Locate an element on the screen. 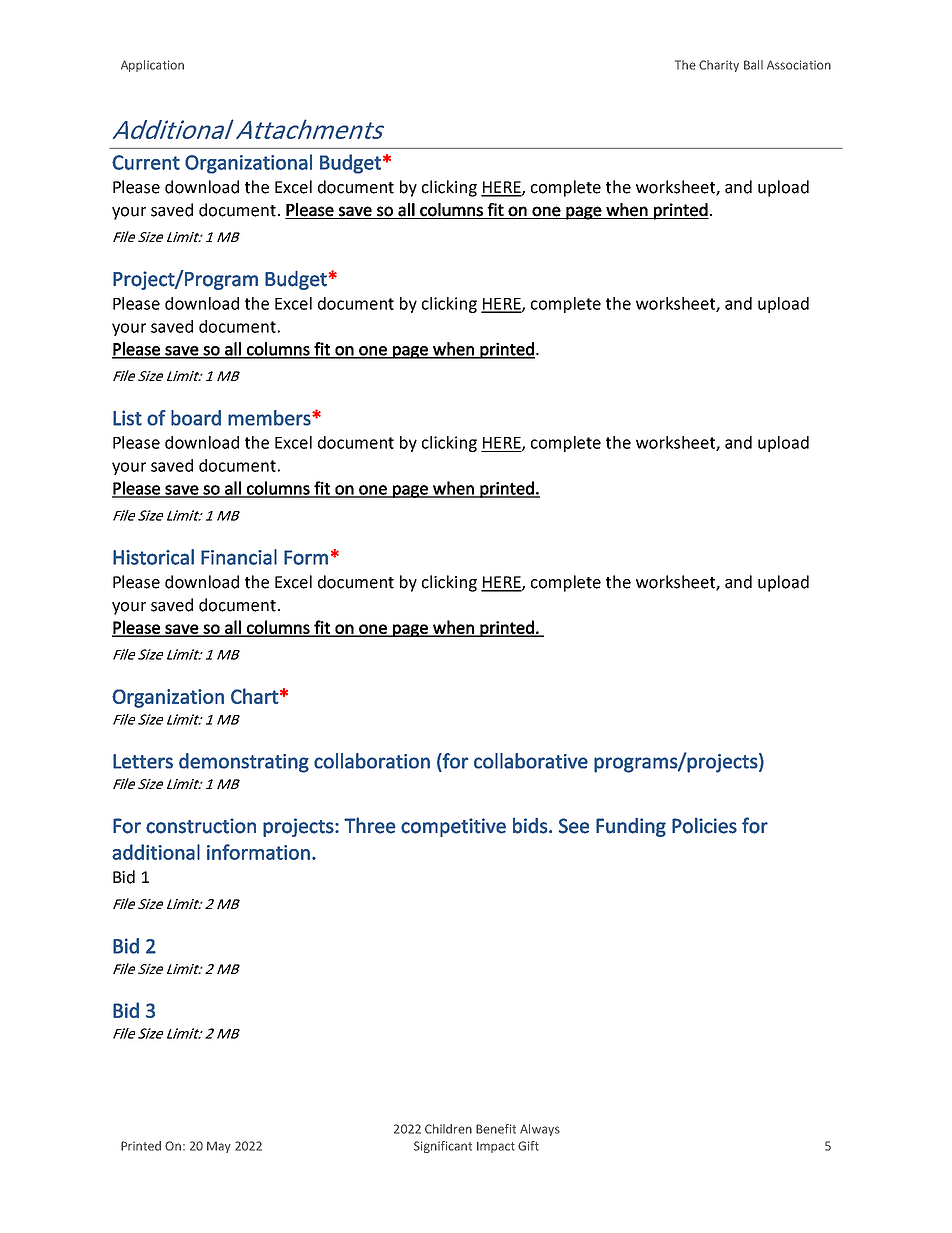 This screenshot has height=1233, width=952. collaboration is located at coordinates (372, 761).
